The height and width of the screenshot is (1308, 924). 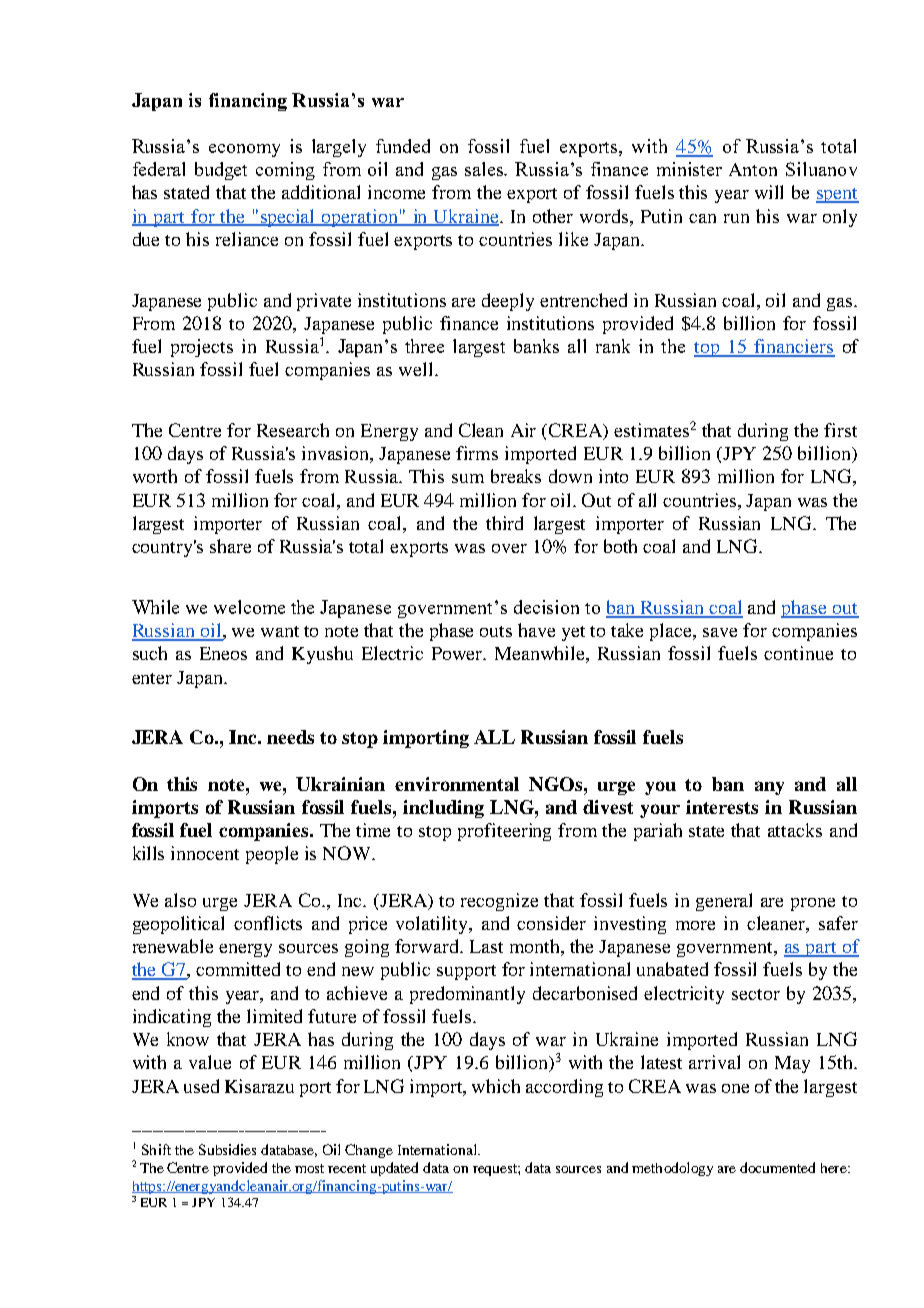 I want to click on Anton, so click(x=753, y=169).
